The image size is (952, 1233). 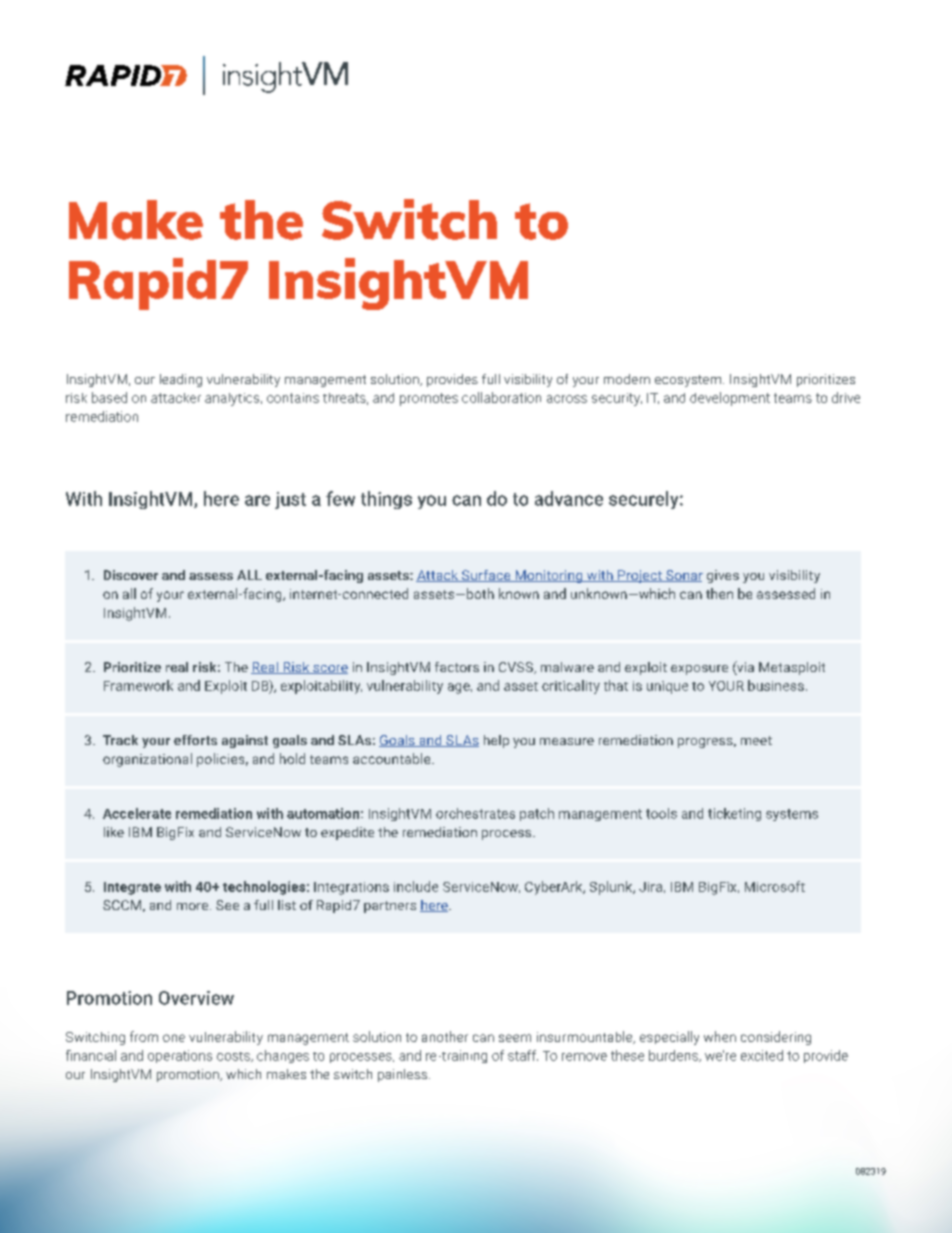 What do you see at coordinates (195, 740) in the screenshot?
I see `efforts` at bounding box center [195, 740].
